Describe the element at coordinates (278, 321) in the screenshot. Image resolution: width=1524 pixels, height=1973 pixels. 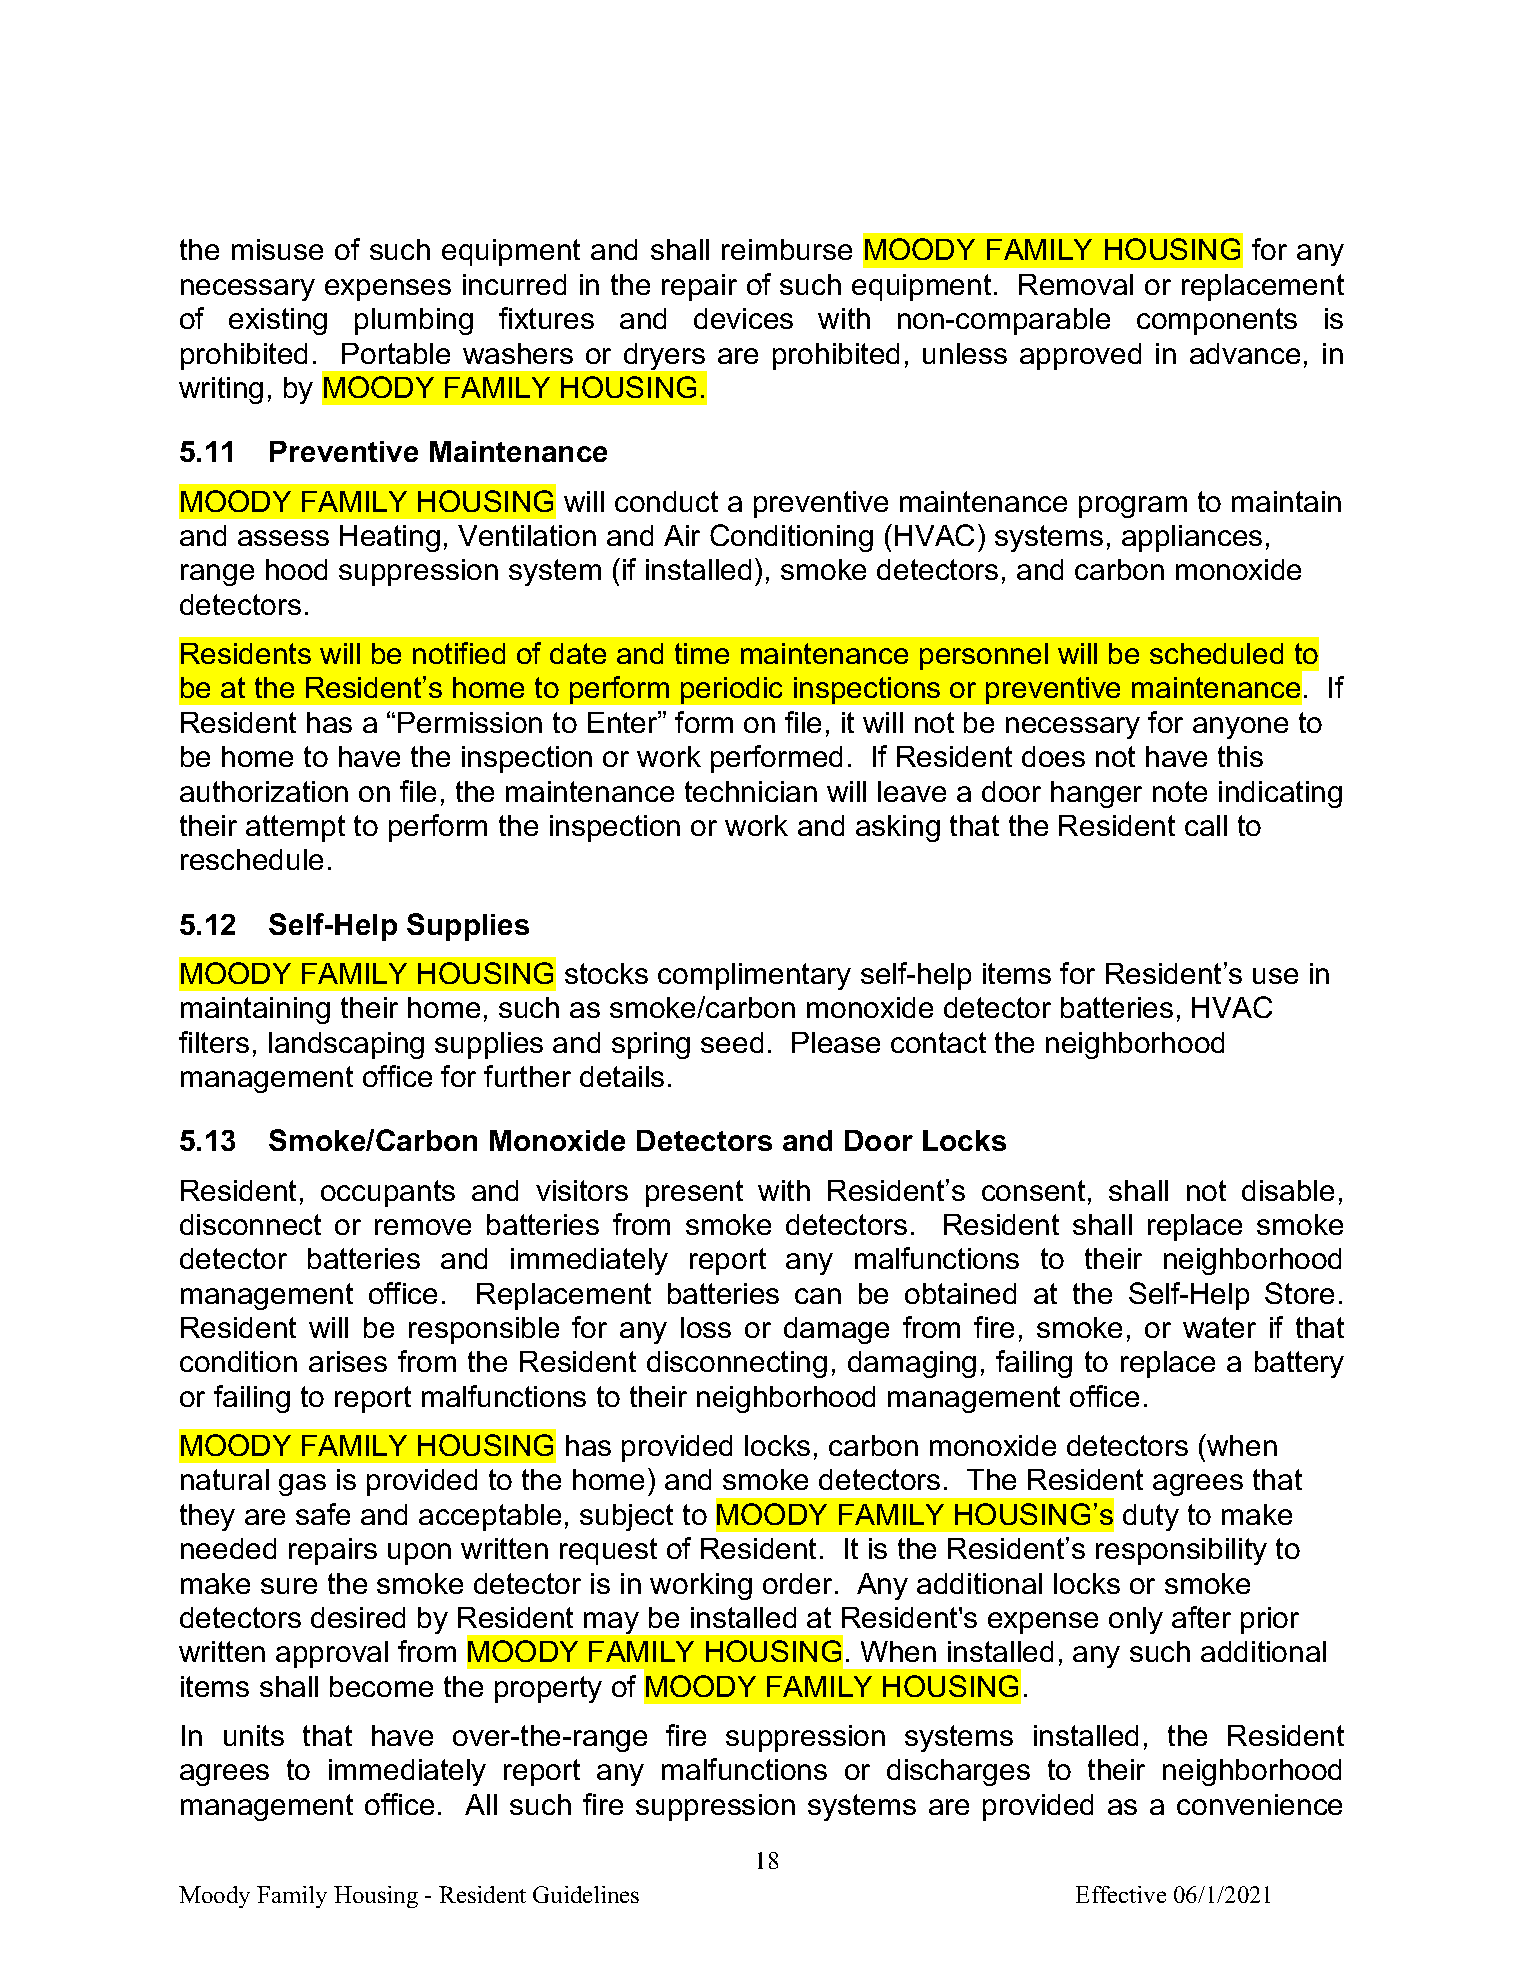
I see `existing` at that location.
